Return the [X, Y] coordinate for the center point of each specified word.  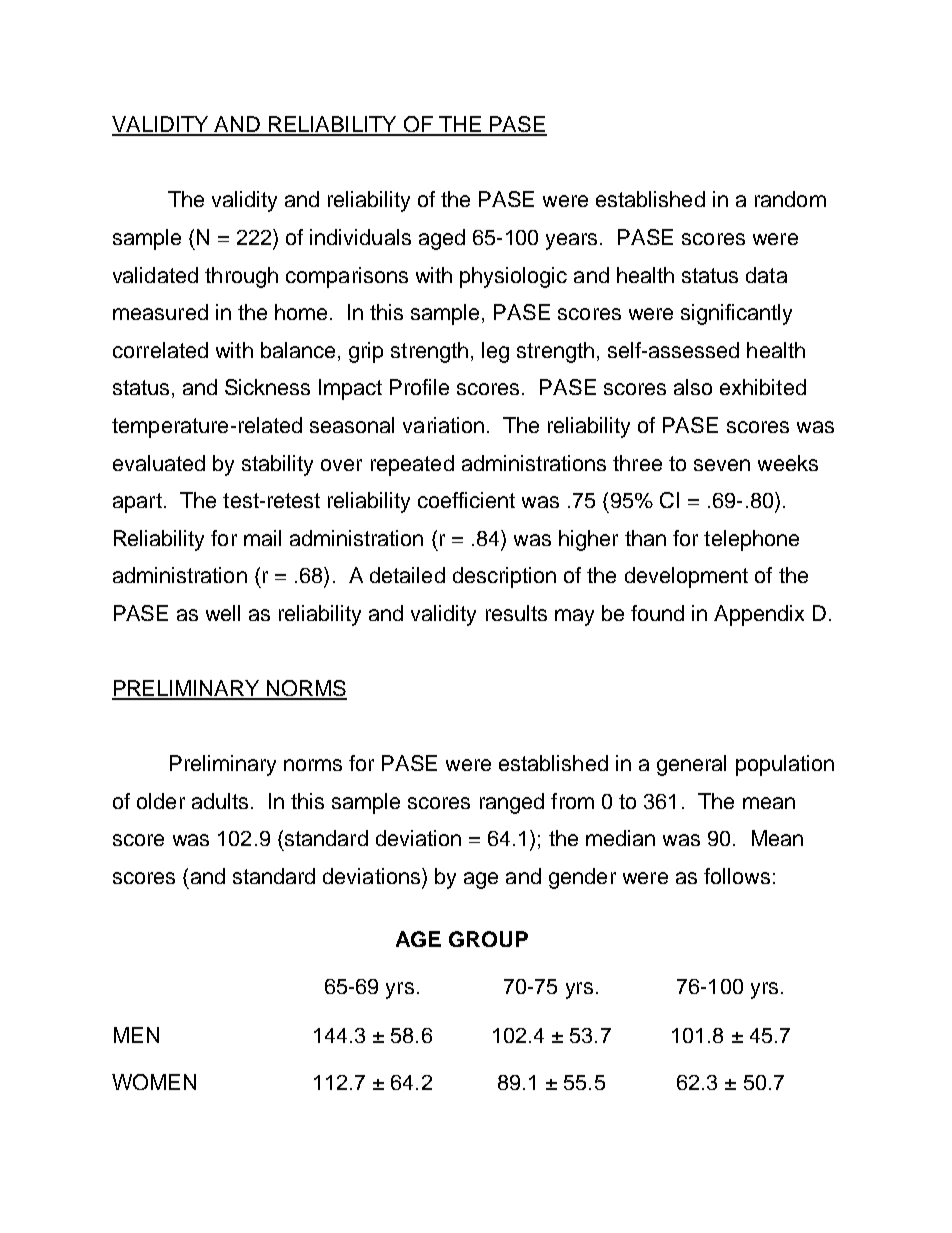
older [161, 801]
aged [442, 239]
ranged [512, 803]
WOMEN [154, 1082]
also [693, 387]
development [686, 577]
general [691, 765]
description [504, 577]
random [790, 199]
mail [262, 538]
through [241, 277]
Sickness [267, 387]
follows [737, 876]
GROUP [488, 939]
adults [220, 801]
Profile [419, 387]
